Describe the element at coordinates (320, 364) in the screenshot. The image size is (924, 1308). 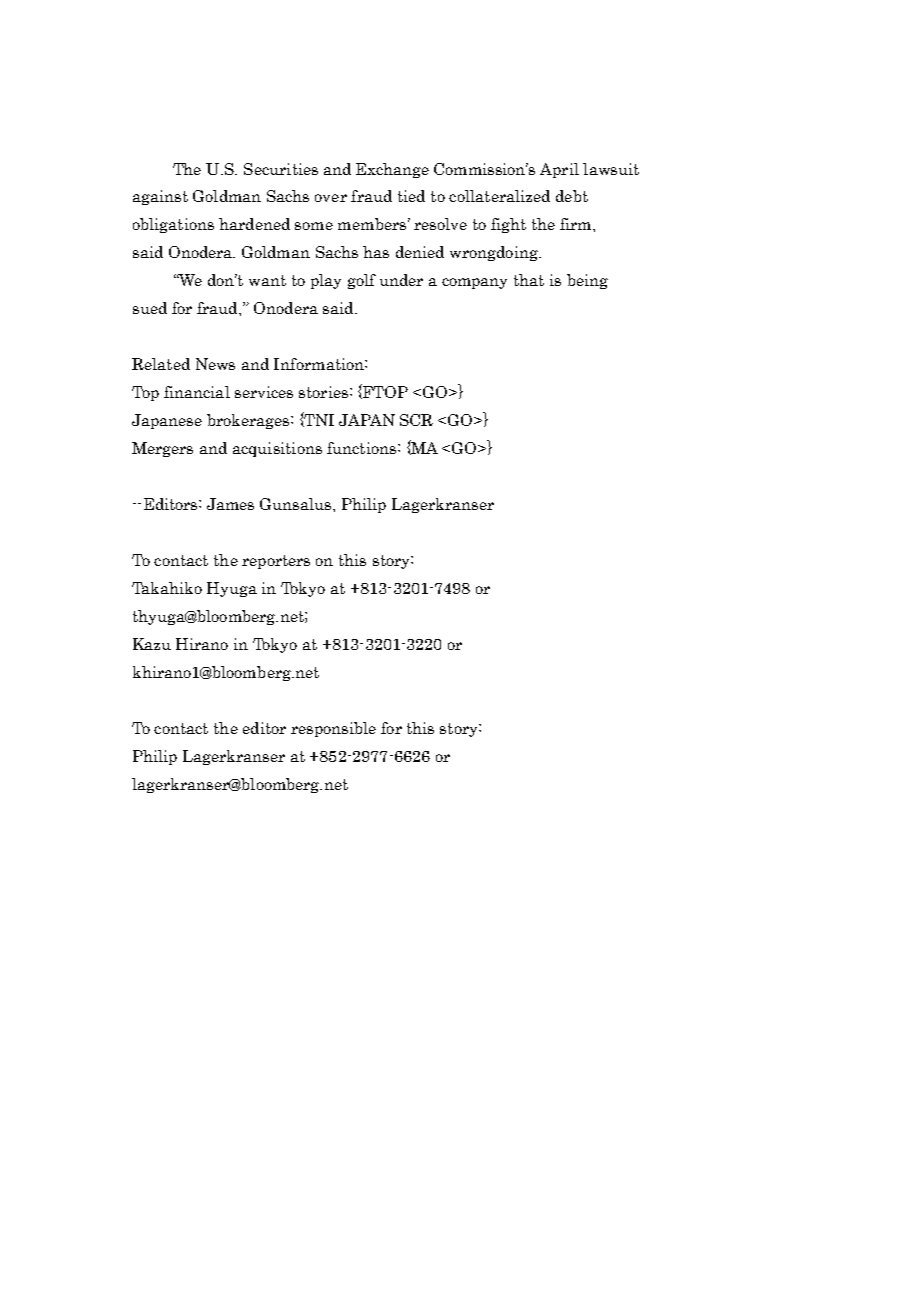
I see `Information` at that location.
